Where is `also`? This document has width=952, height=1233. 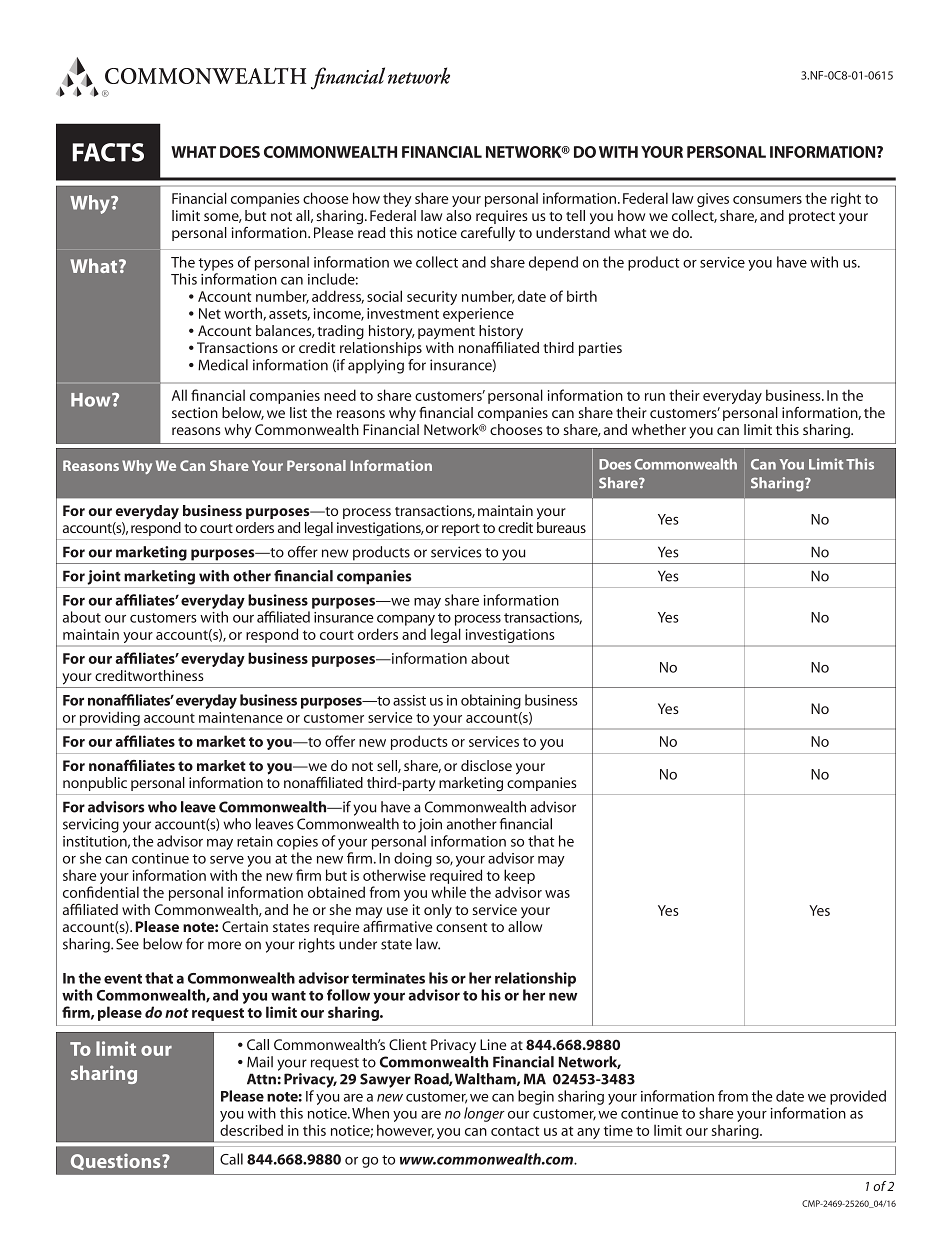 also is located at coordinates (458, 215).
